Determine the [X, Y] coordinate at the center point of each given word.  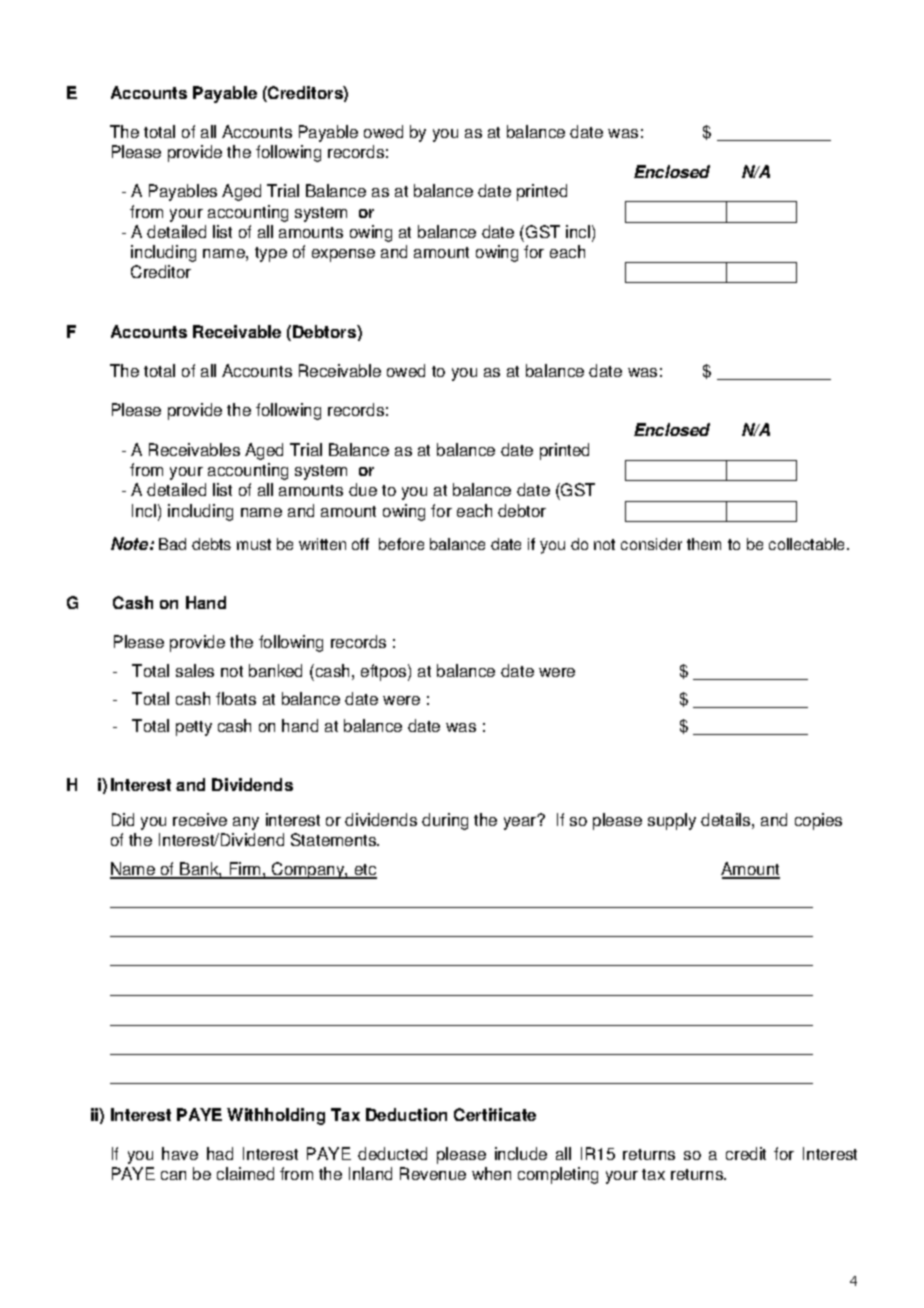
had [220, 1153]
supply [672, 821]
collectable [808, 544]
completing [558, 1175]
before [401, 544]
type [271, 254]
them [704, 544]
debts [211, 544]
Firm [245, 870]
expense [343, 255]
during [445, 821]
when [491, 1173]
